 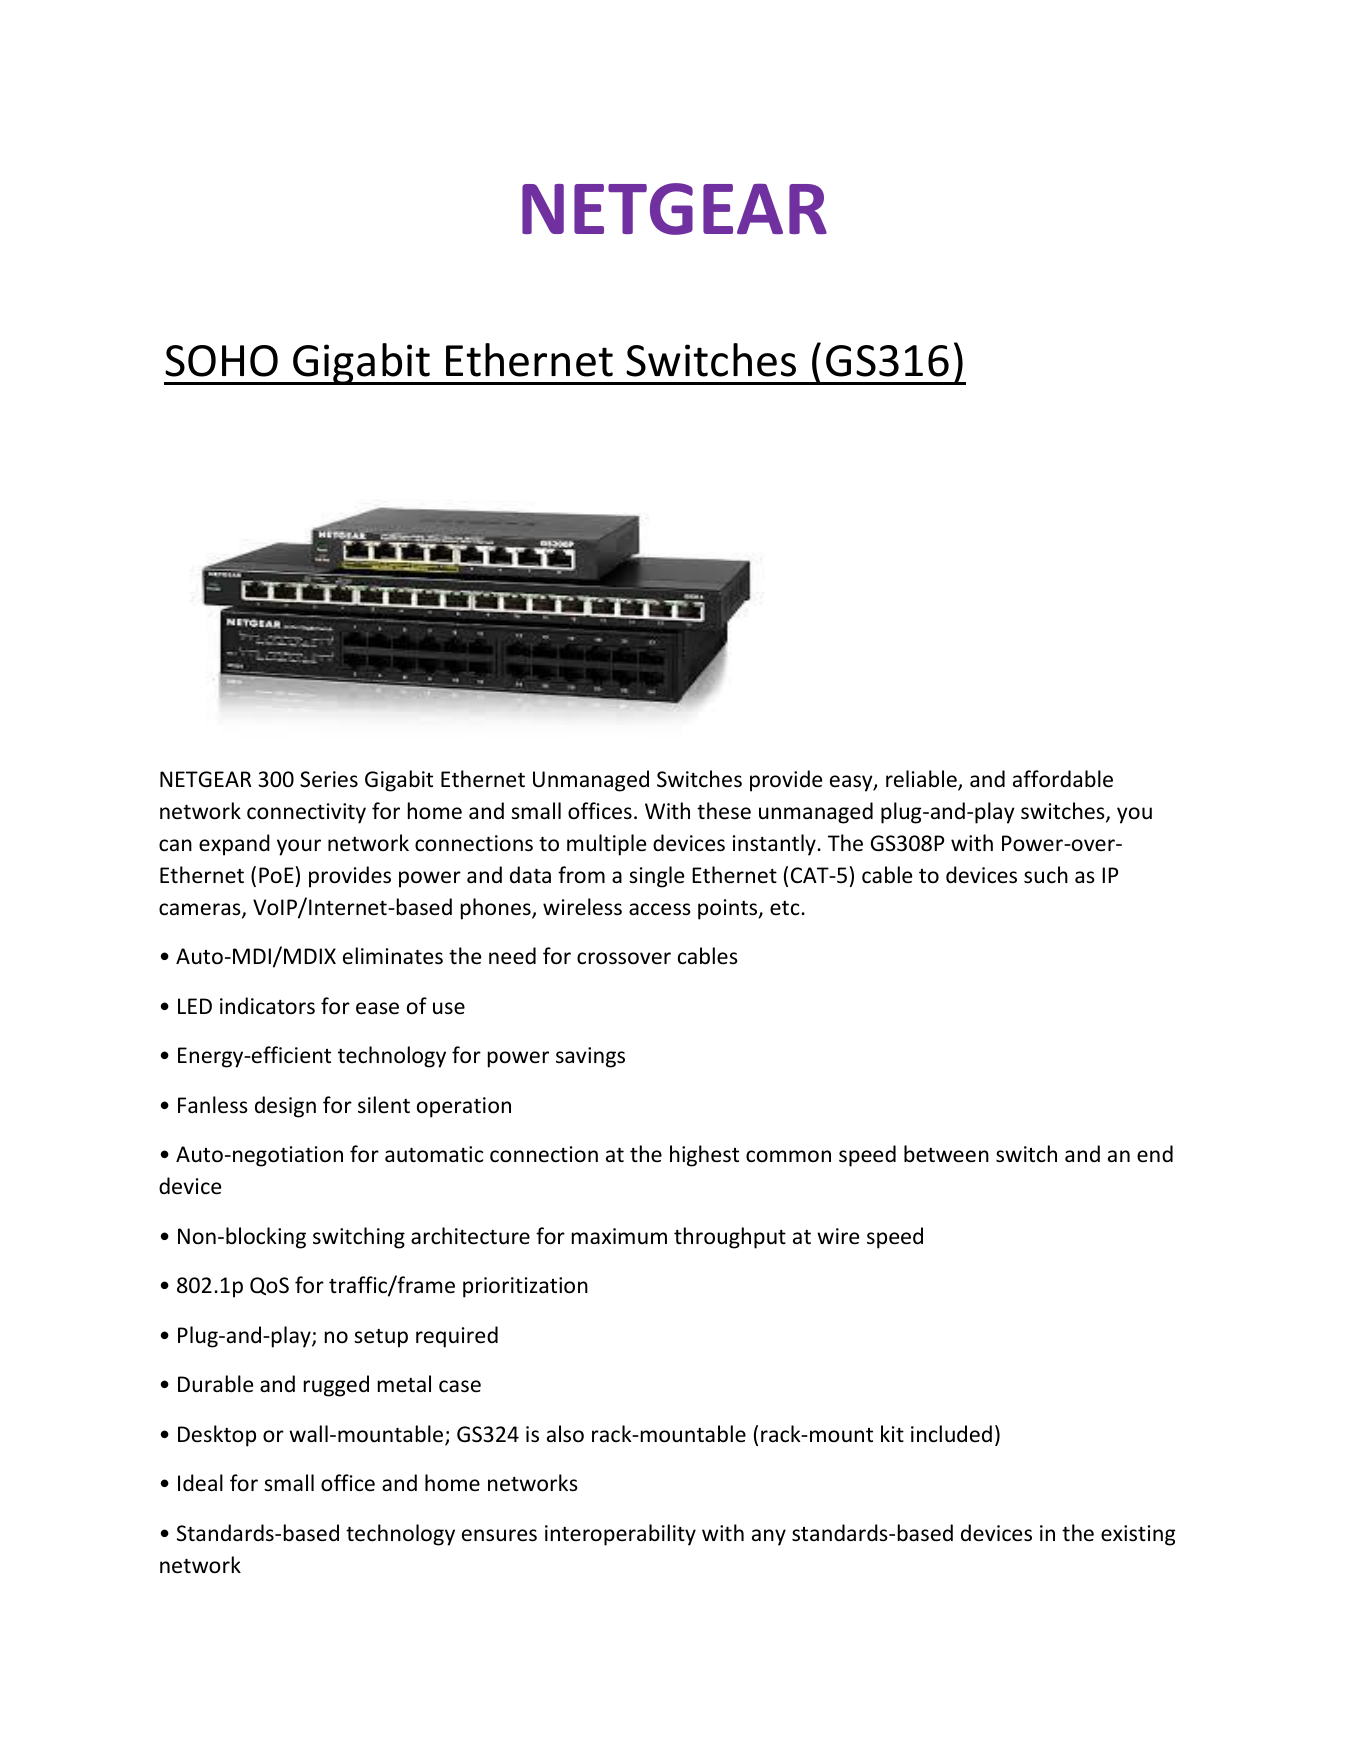 What do you see at coordinates (922, 780) in the document?
I see `reliable` at bounding box center [922, 780].
